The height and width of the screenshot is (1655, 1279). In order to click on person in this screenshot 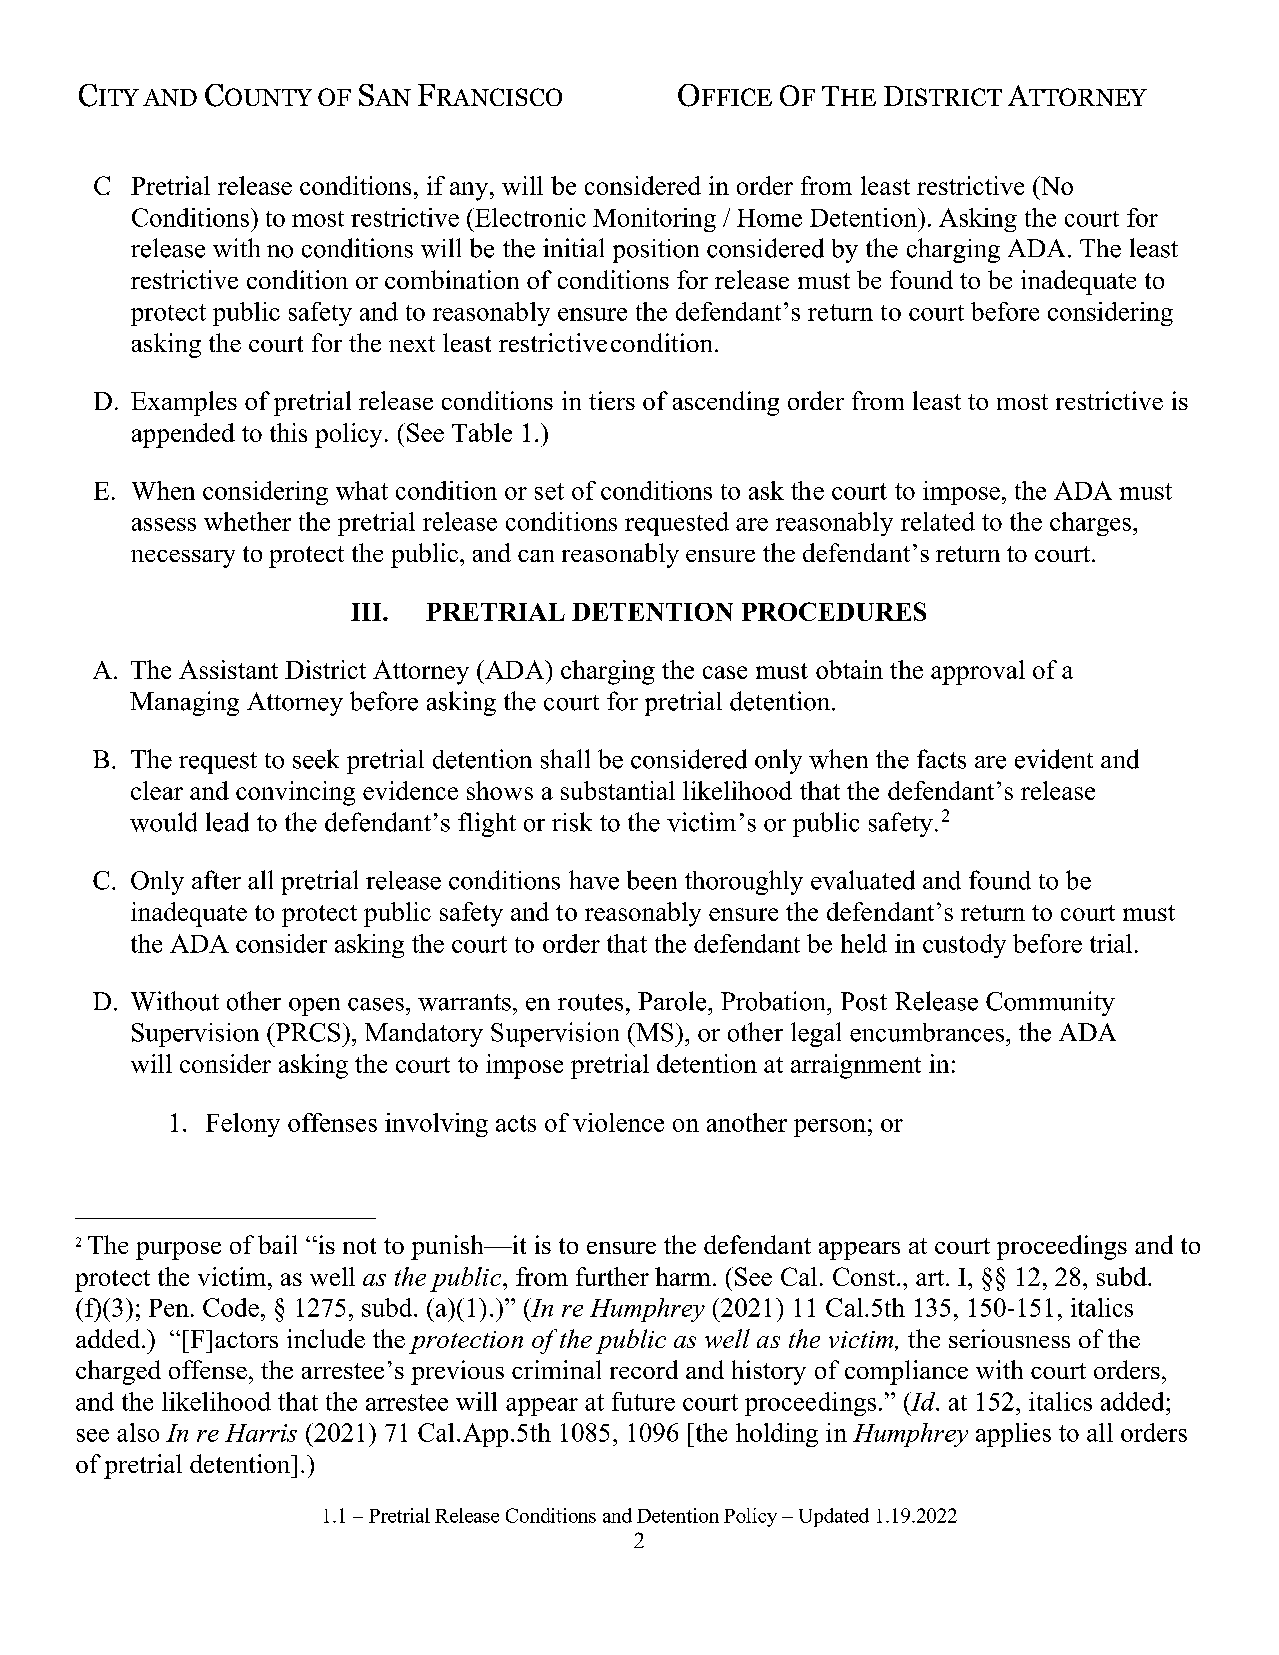, I will do `click(830, 1128)`.
